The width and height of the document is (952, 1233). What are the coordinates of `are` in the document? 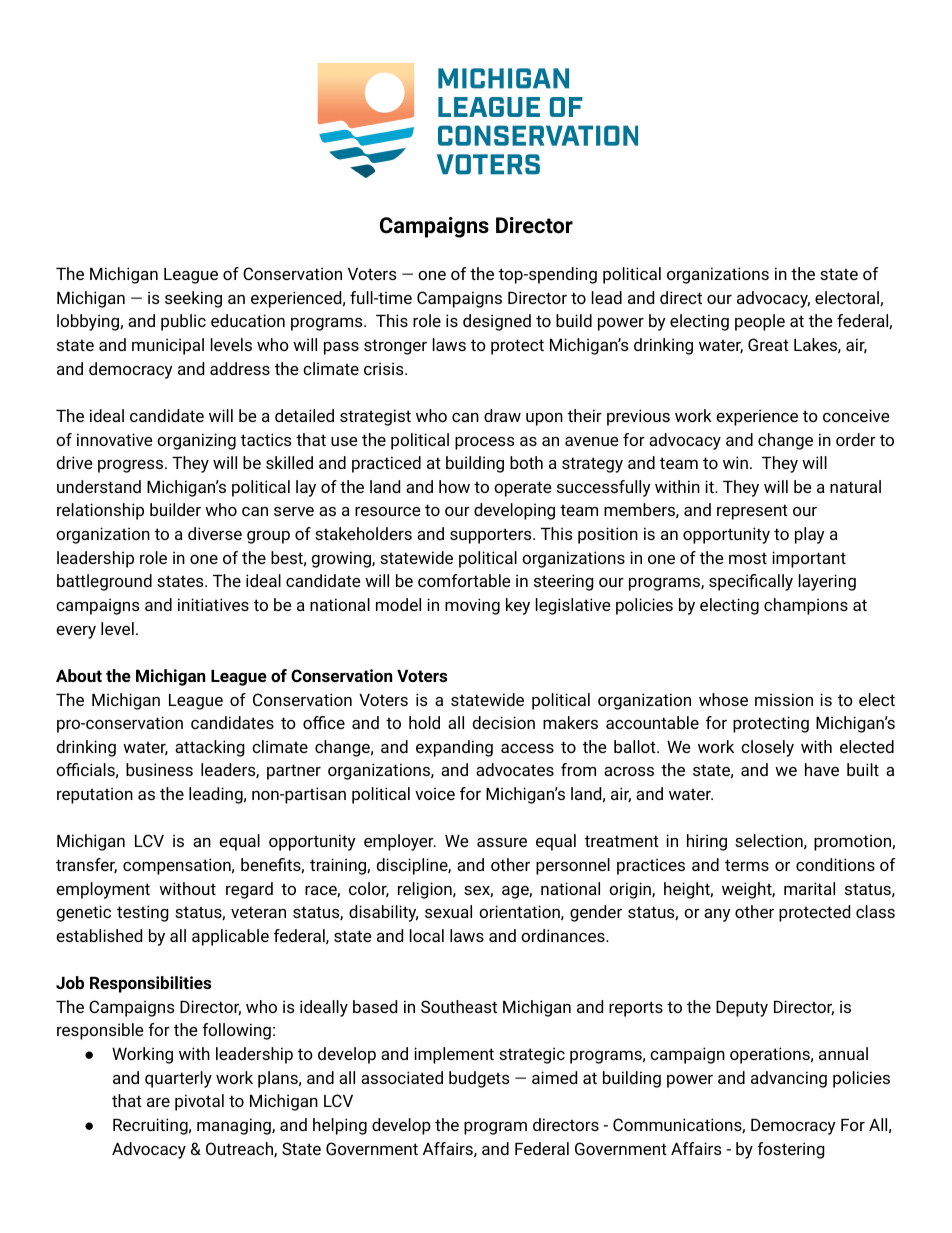 It's located at (158, 1102).
